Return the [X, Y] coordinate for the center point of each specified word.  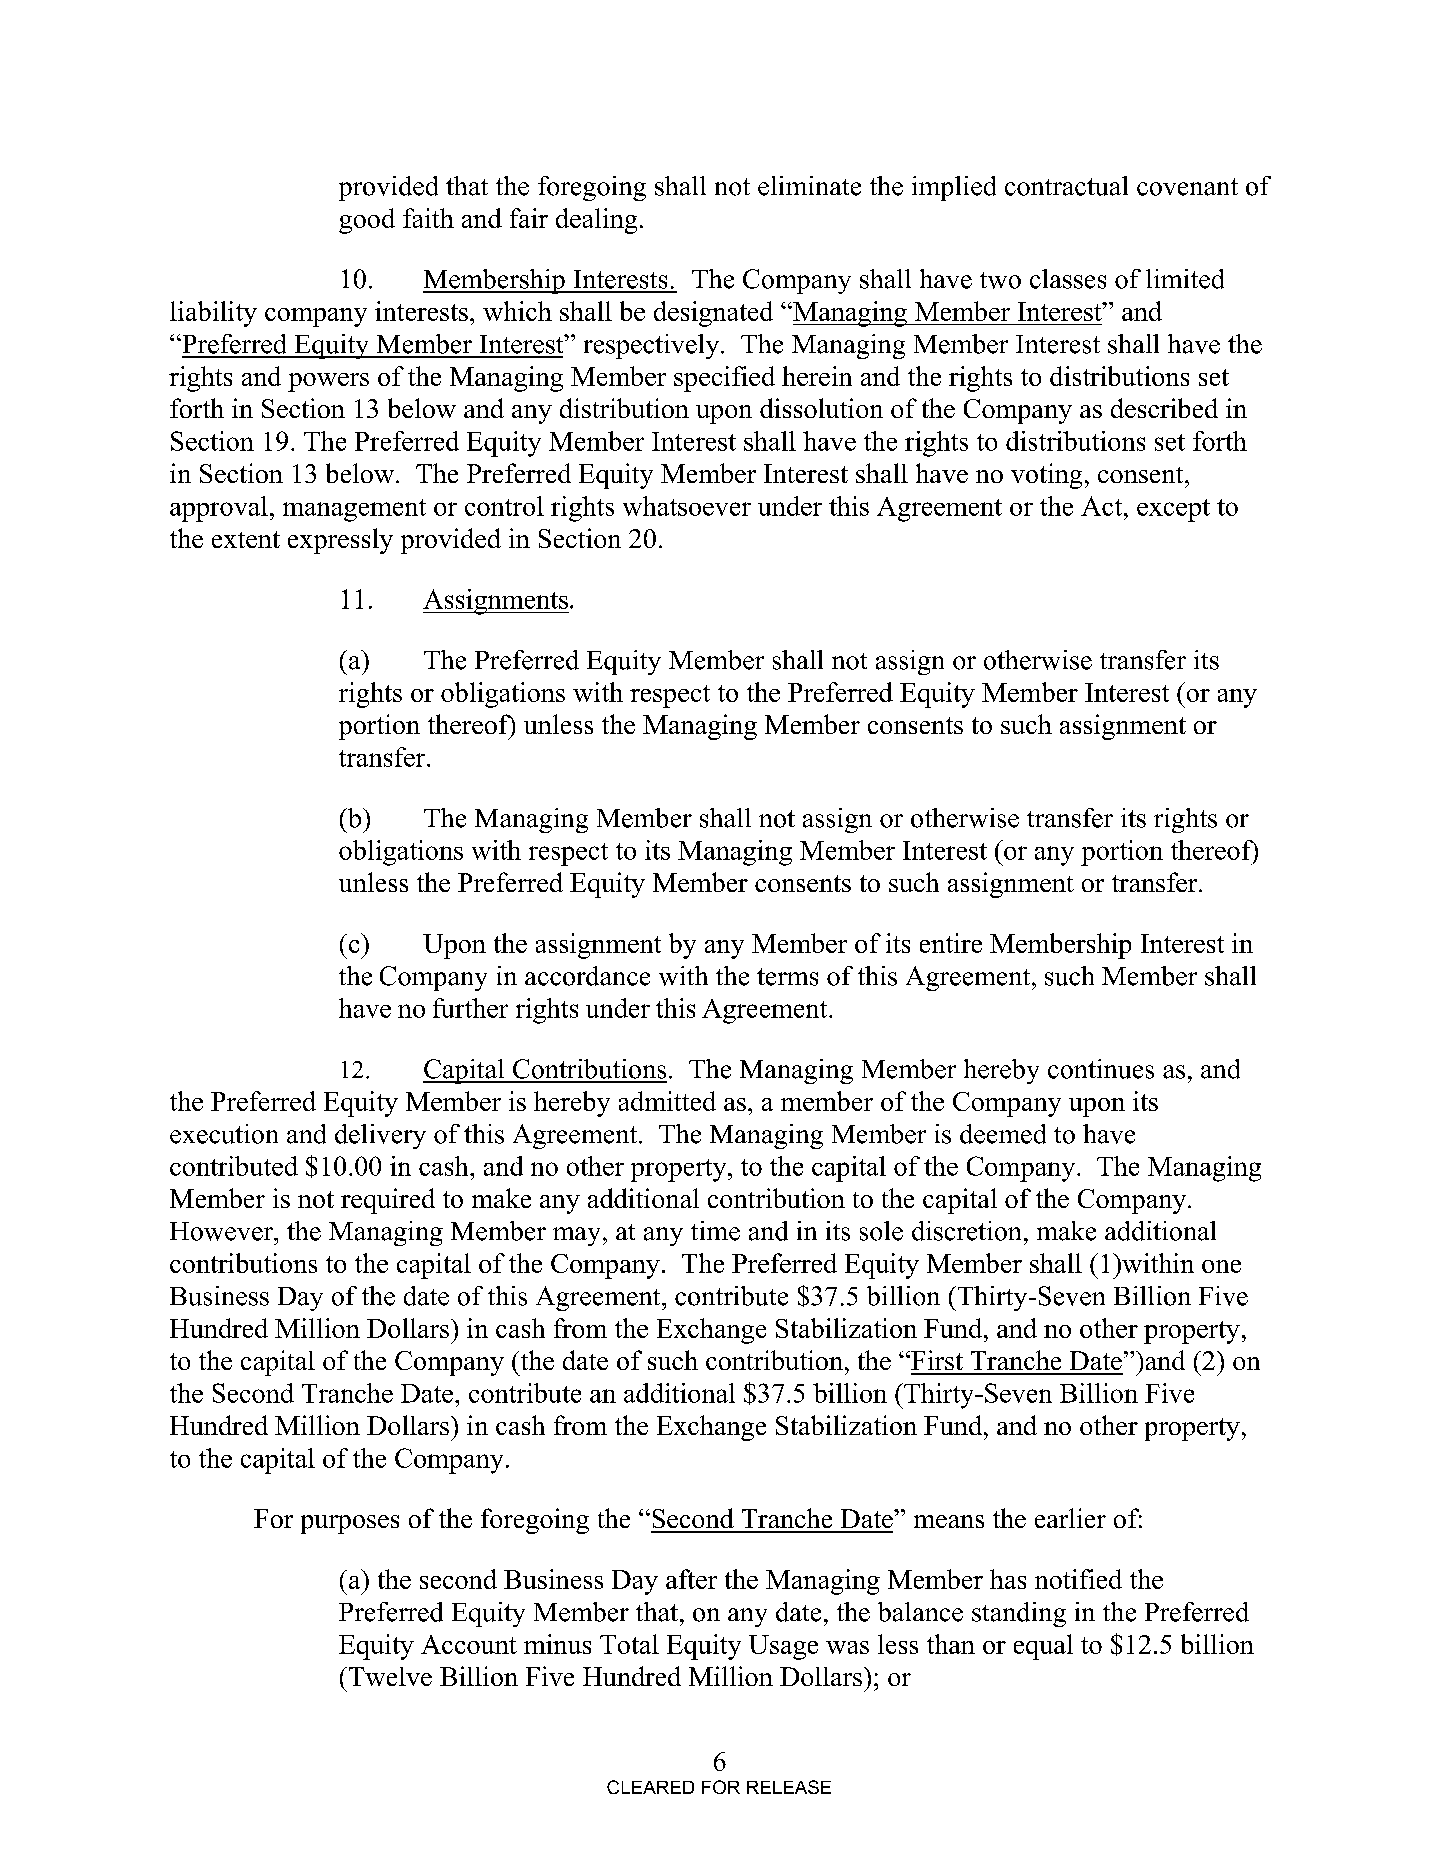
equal [1043, 1647]
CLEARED [650, 1787]
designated [713, 314]
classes [1068, 279]
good [367, 221]
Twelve [389, 1676]
